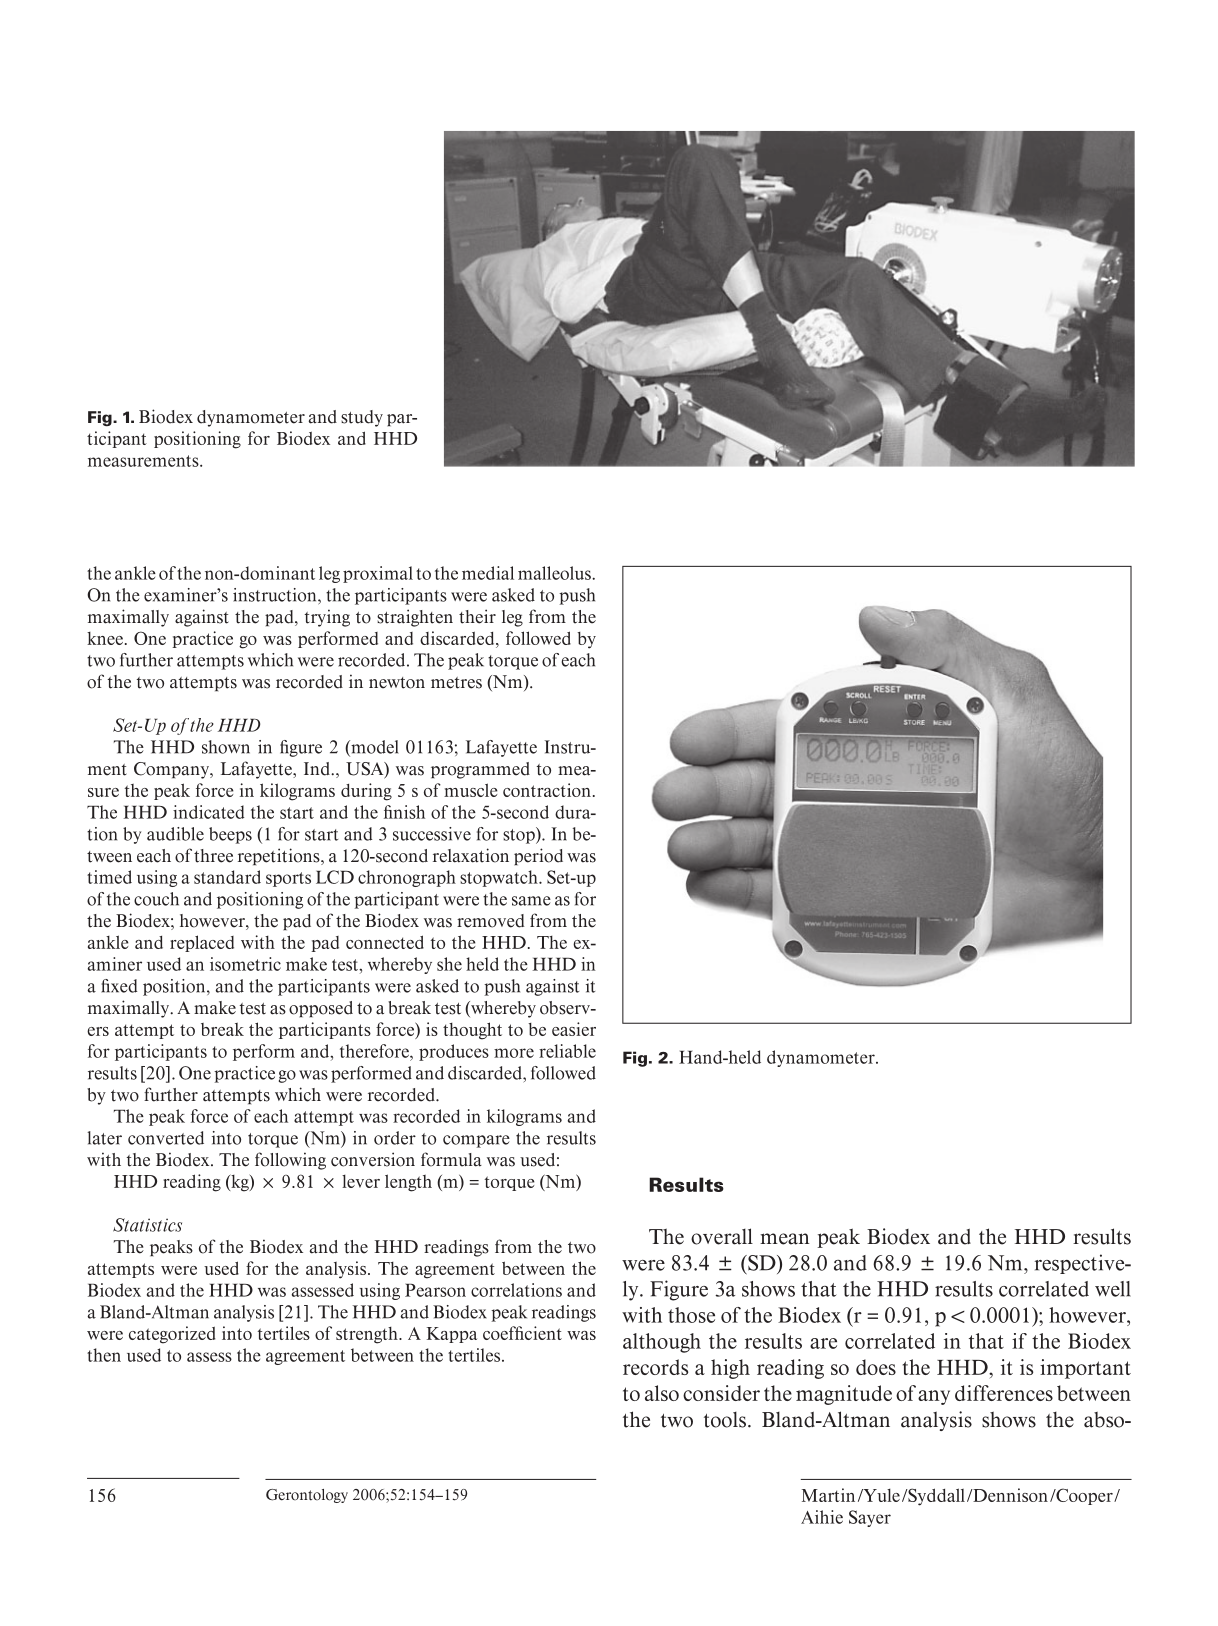  Describe the element at coordinates (172, 1335) in the document. I see `categorized` at that location.
